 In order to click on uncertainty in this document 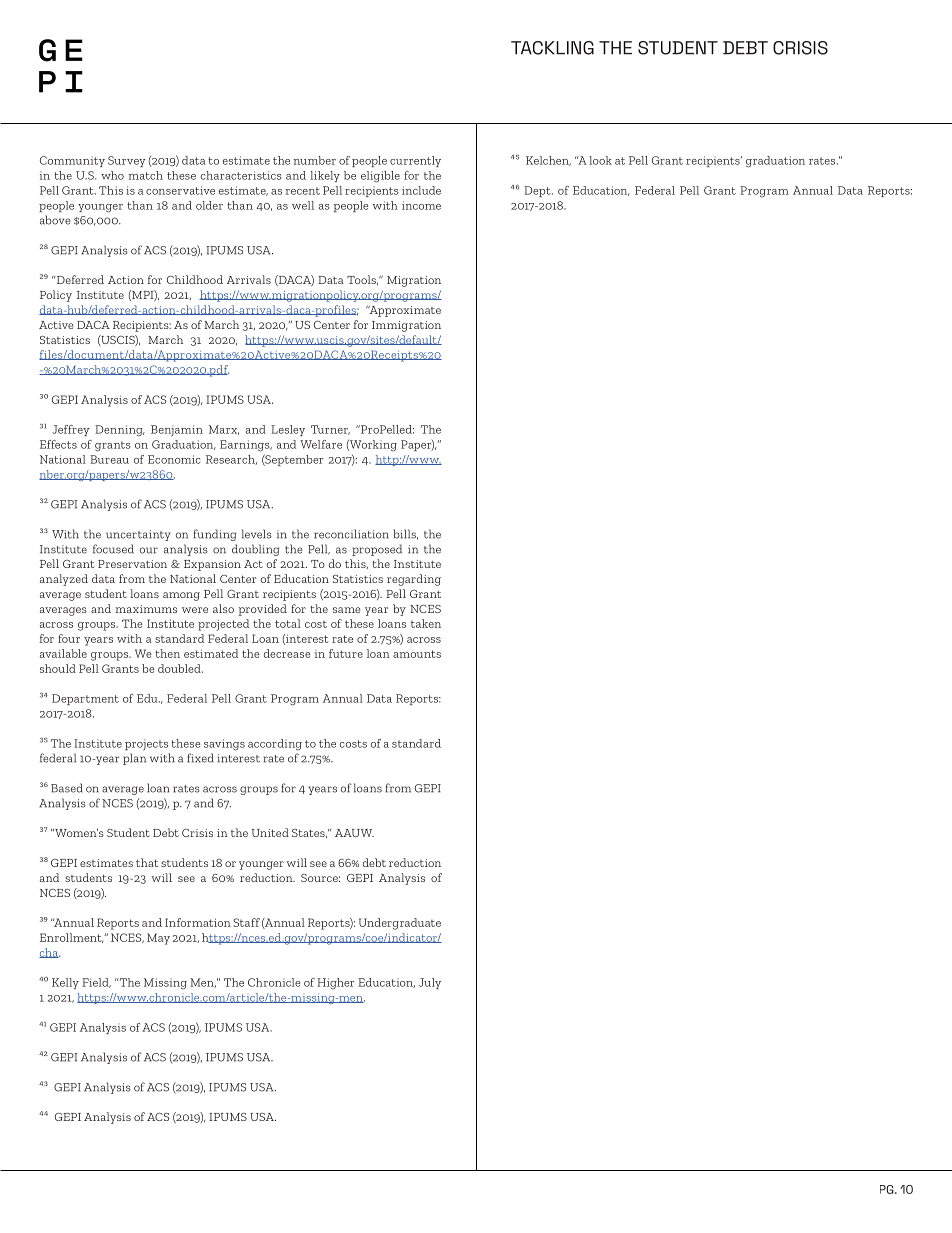, I will do `click(138, 535)`.
